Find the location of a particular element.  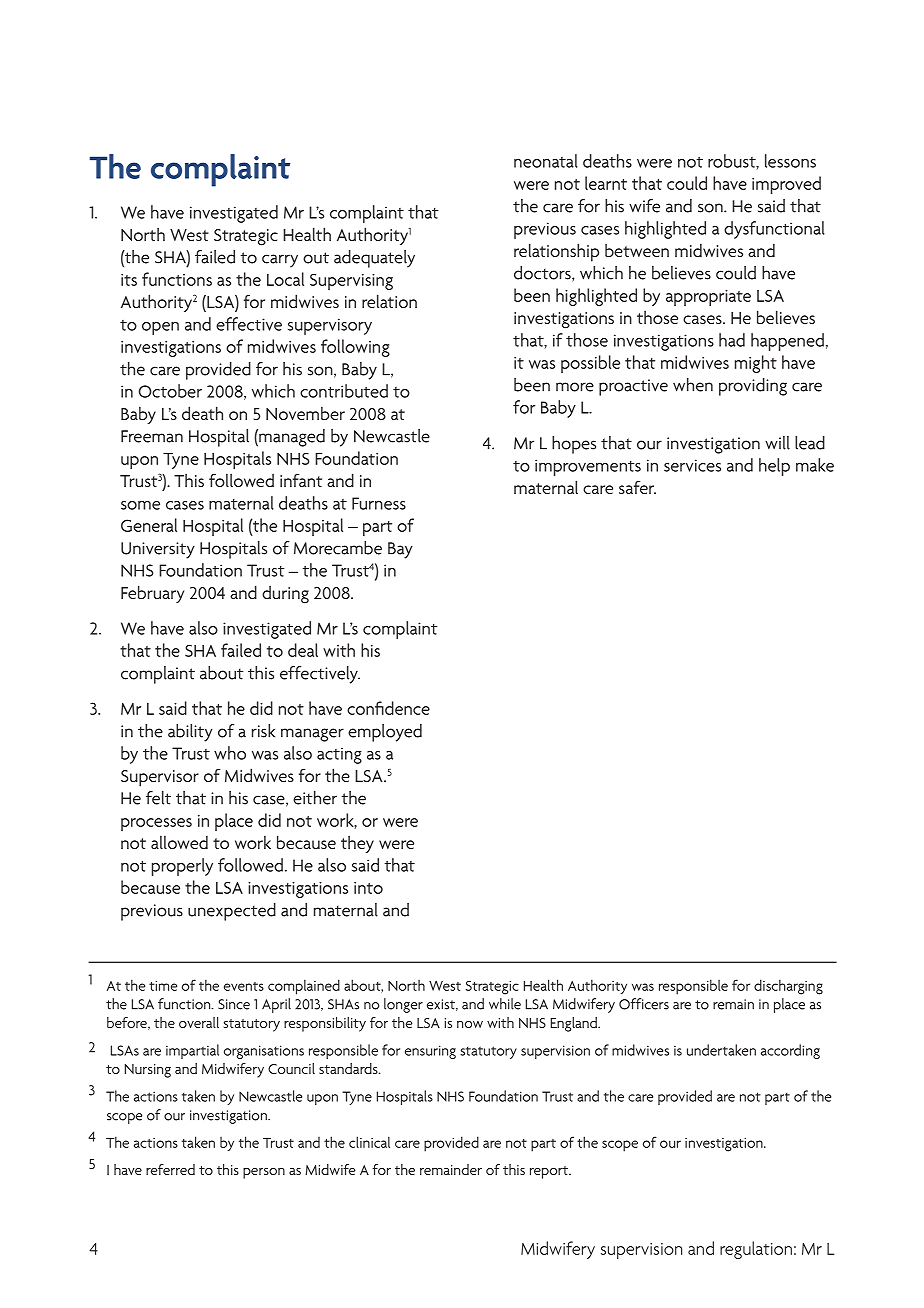

into is located at coordinates (368, 888).
